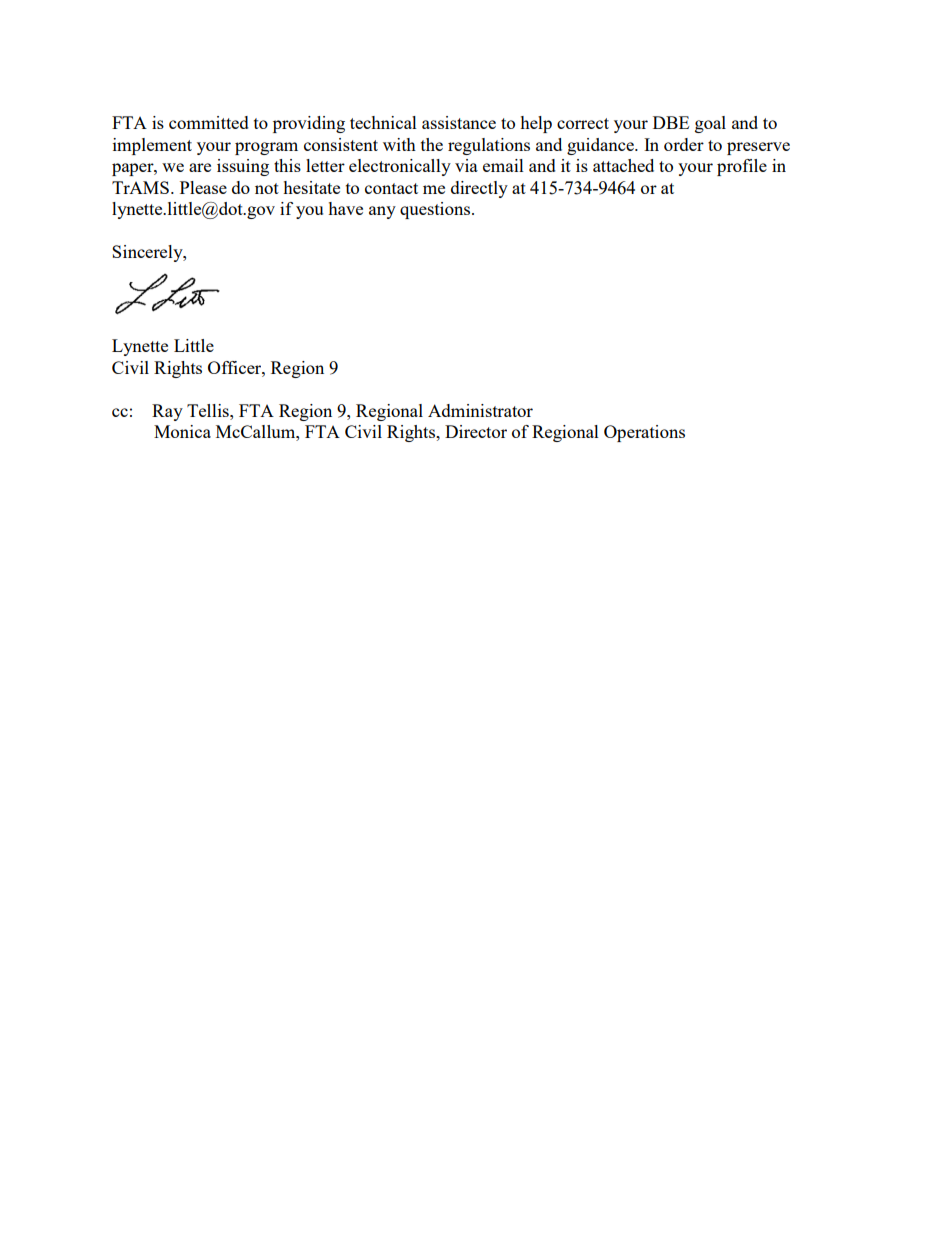 The image size is (952, 1233). Describe the element at coordinates (479, 189) in the screenshot. I see `directly` at that location.
